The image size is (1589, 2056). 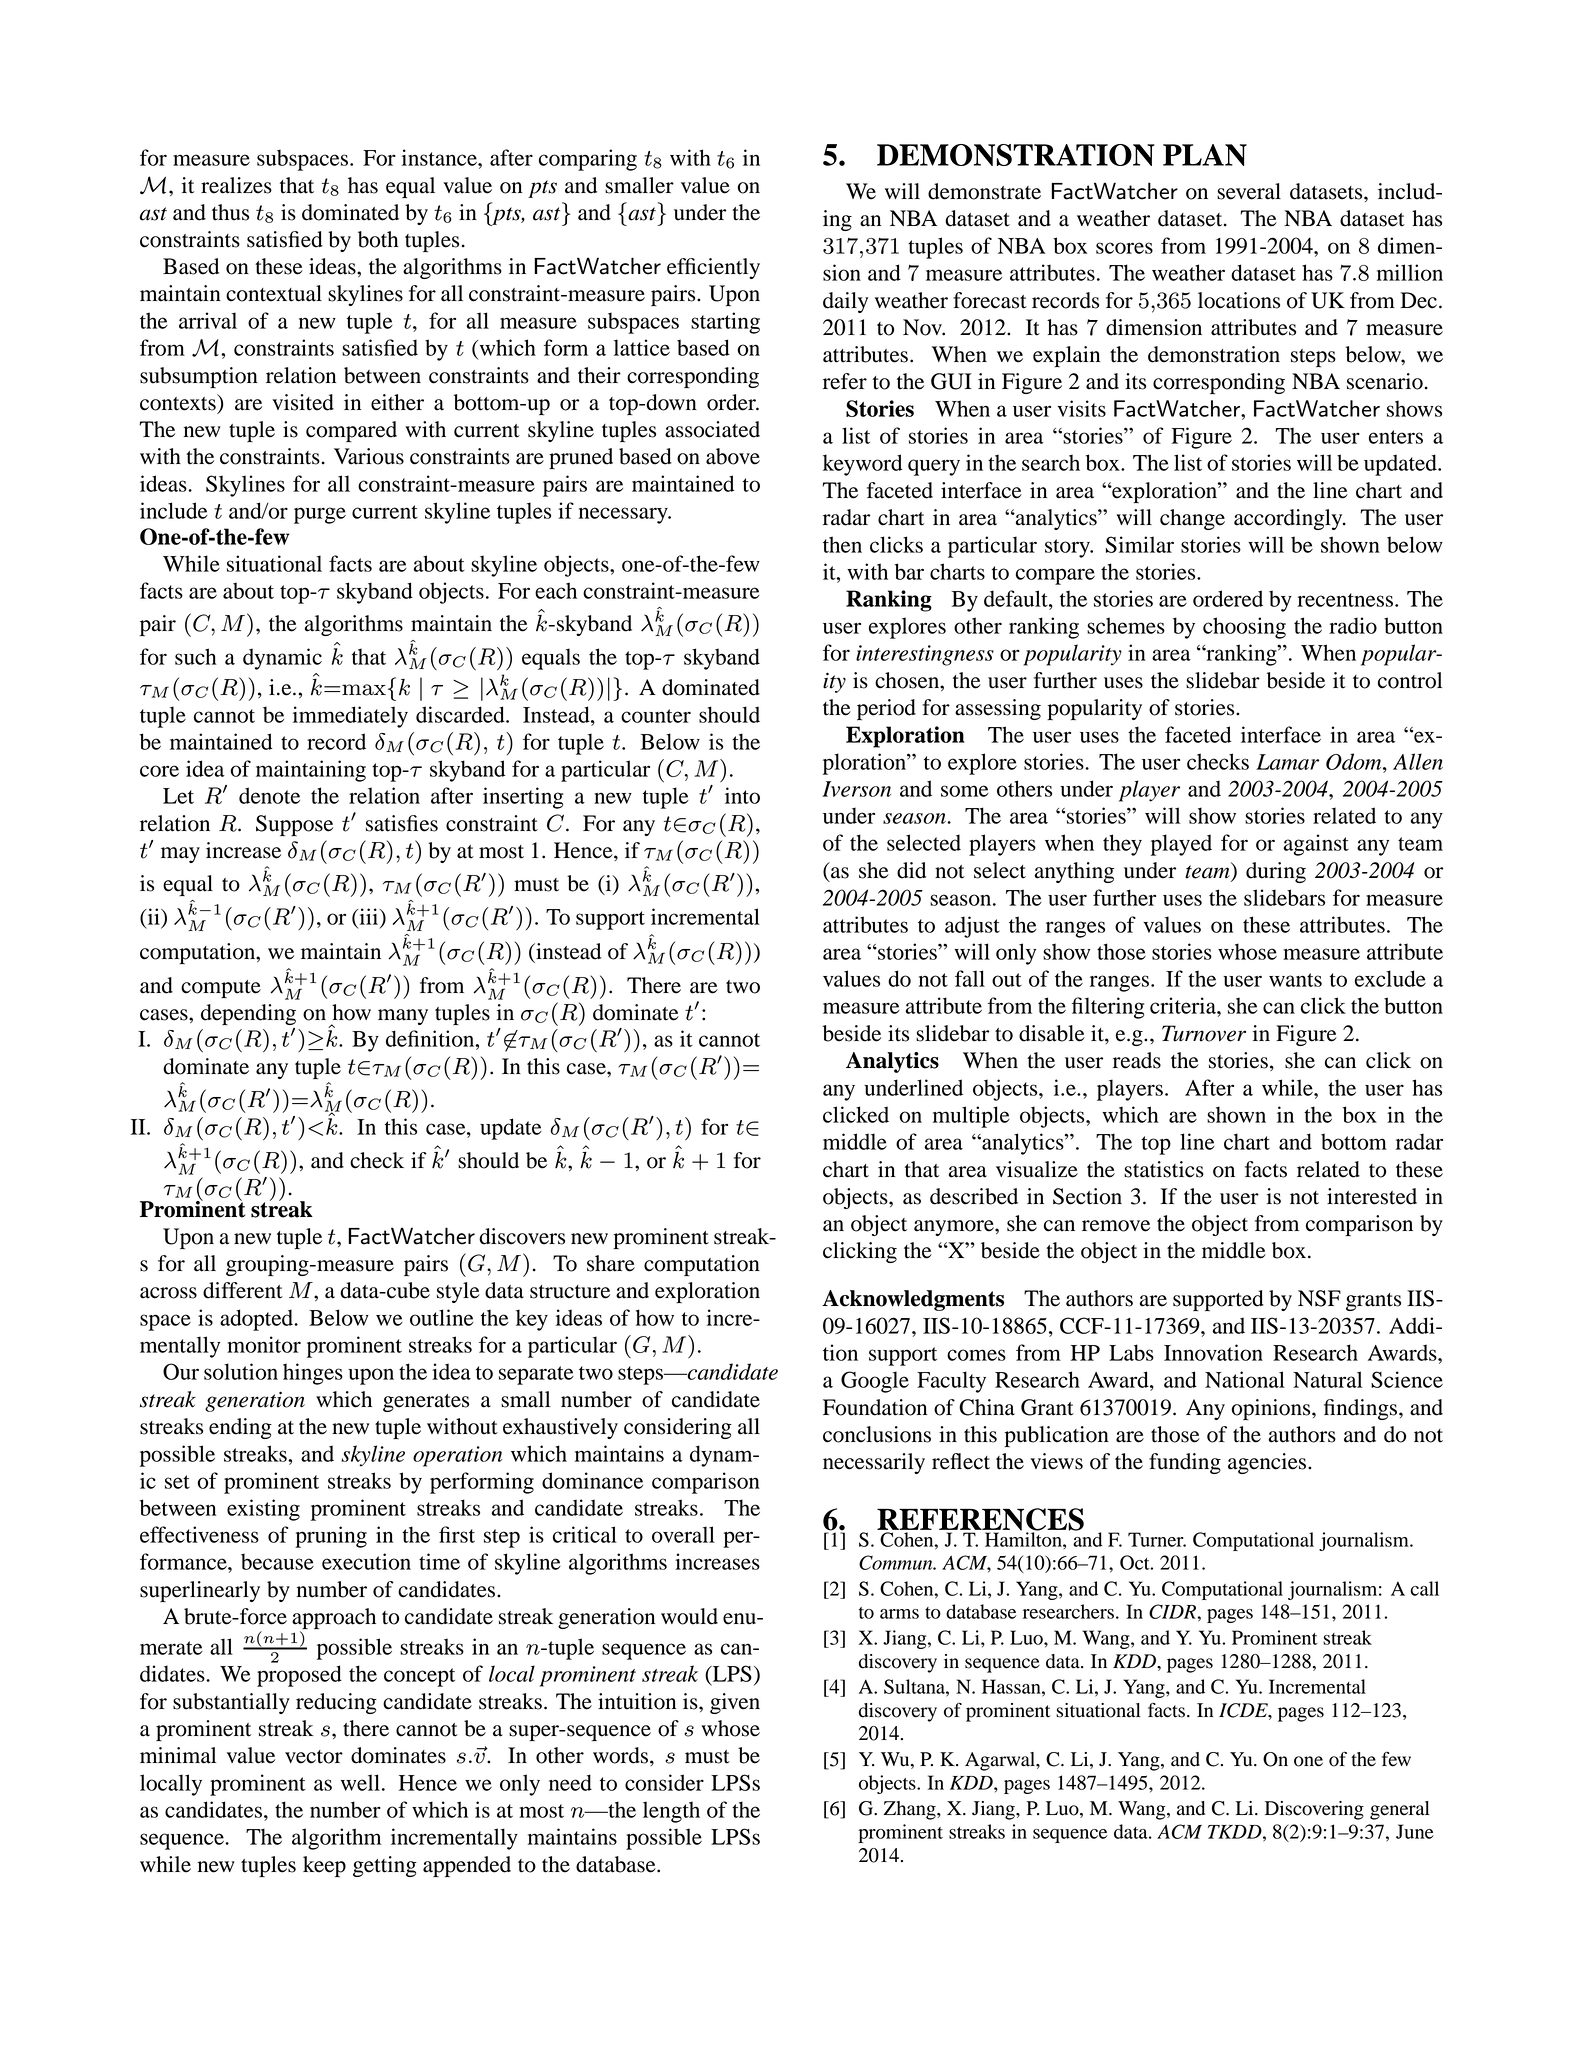 I want to click on Lamar, so click(x=1287, y=762).
